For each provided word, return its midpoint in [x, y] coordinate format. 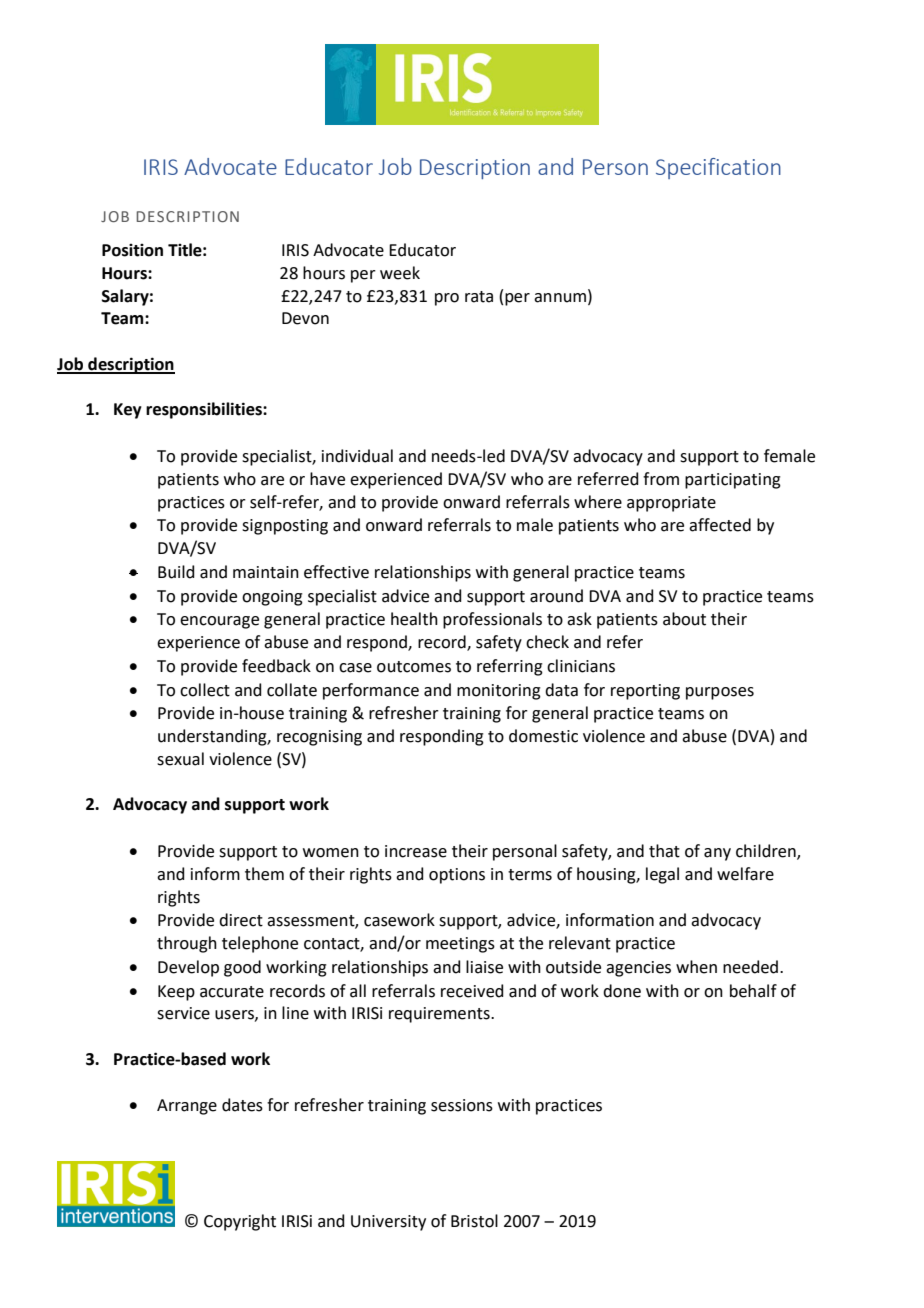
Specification [718, 168]
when [696, 967]
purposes [720, 693]
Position [132, 250]
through [187, 944]
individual [357, 456]
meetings [460, 945]
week [400, 273]
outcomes [414, 667]
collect [205, 690]
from [661, 479]
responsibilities [205, 410]
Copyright [240, 1222]
